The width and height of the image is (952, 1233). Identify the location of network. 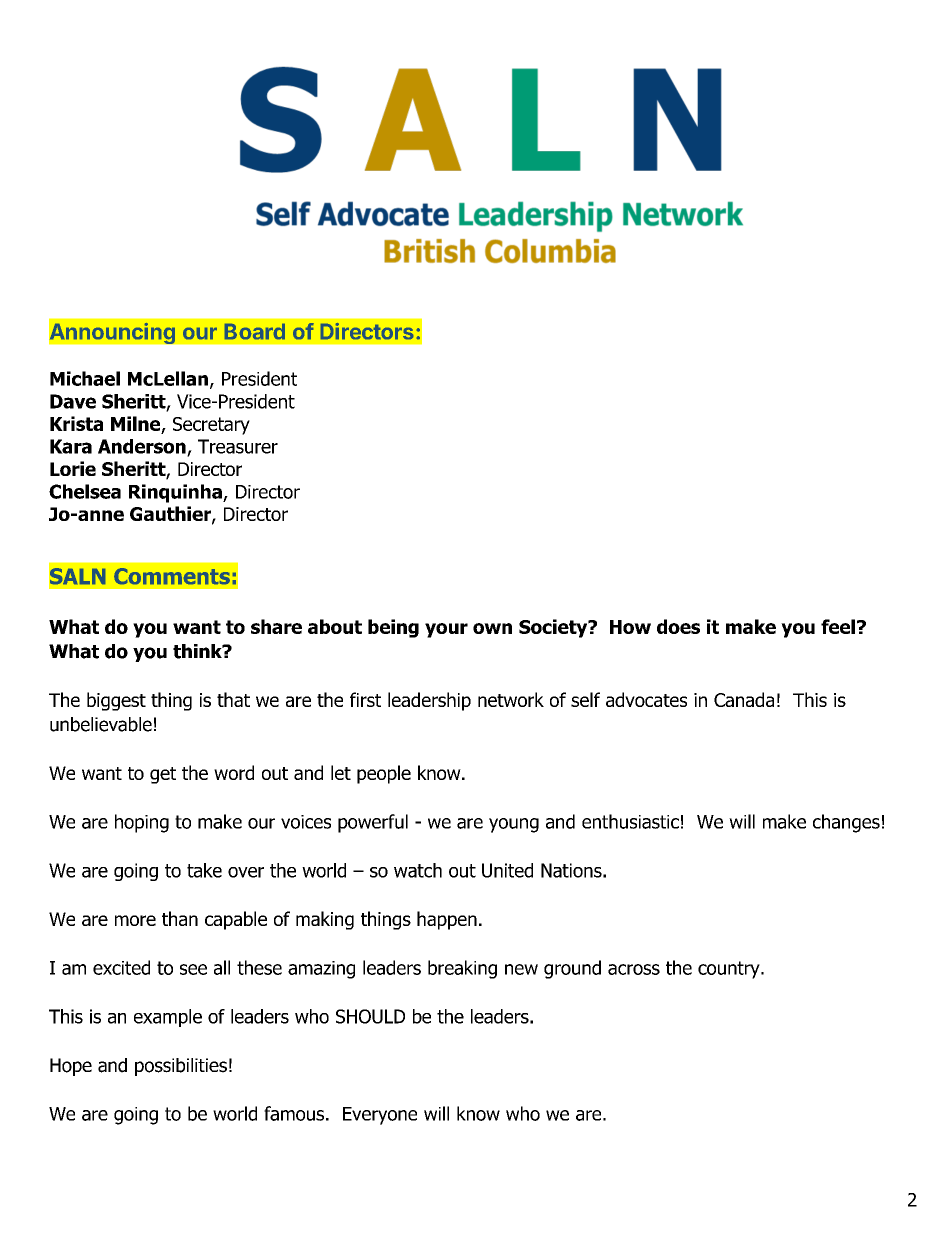
(511, 699).
